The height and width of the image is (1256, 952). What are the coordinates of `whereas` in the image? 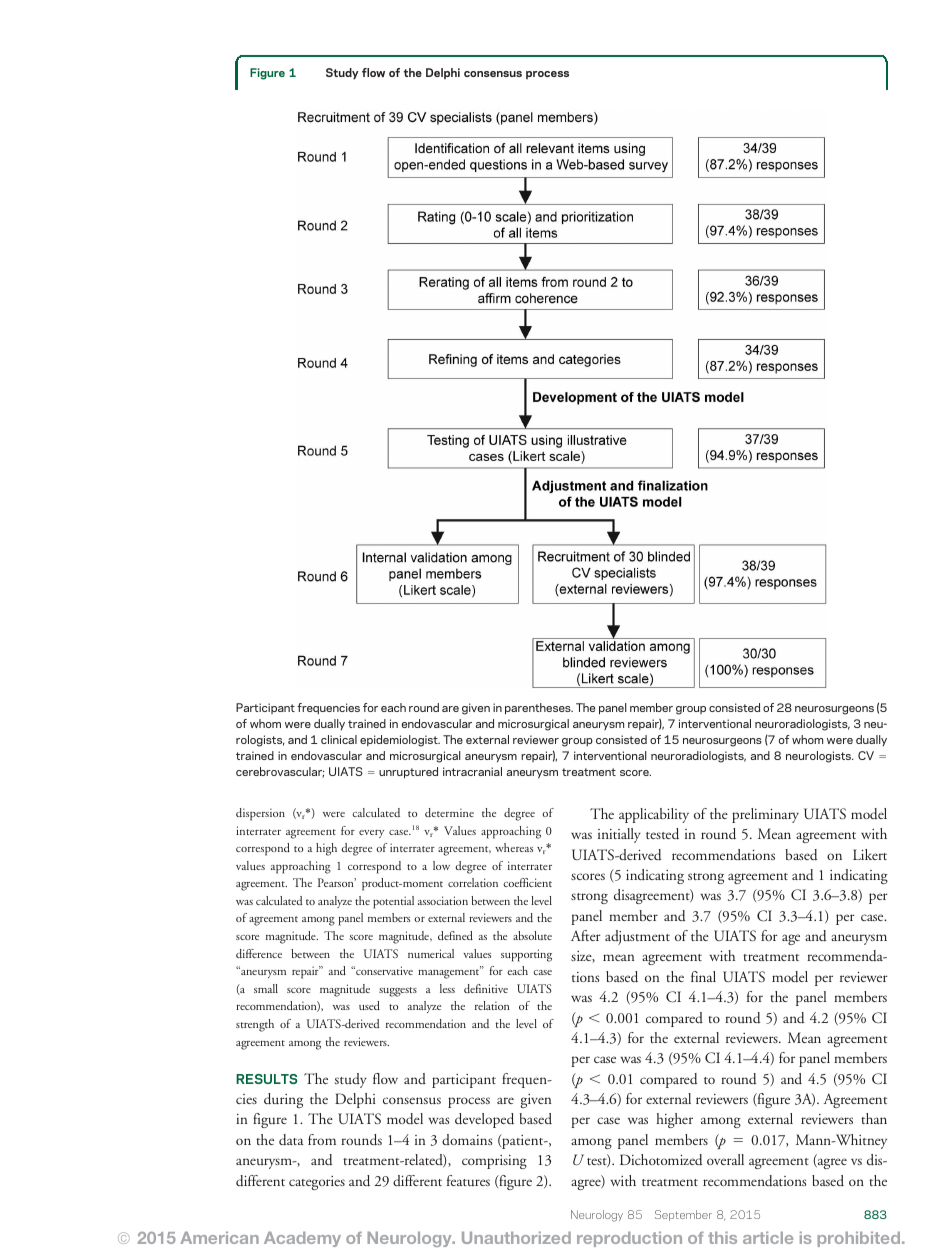 It's located at (514, 847).
